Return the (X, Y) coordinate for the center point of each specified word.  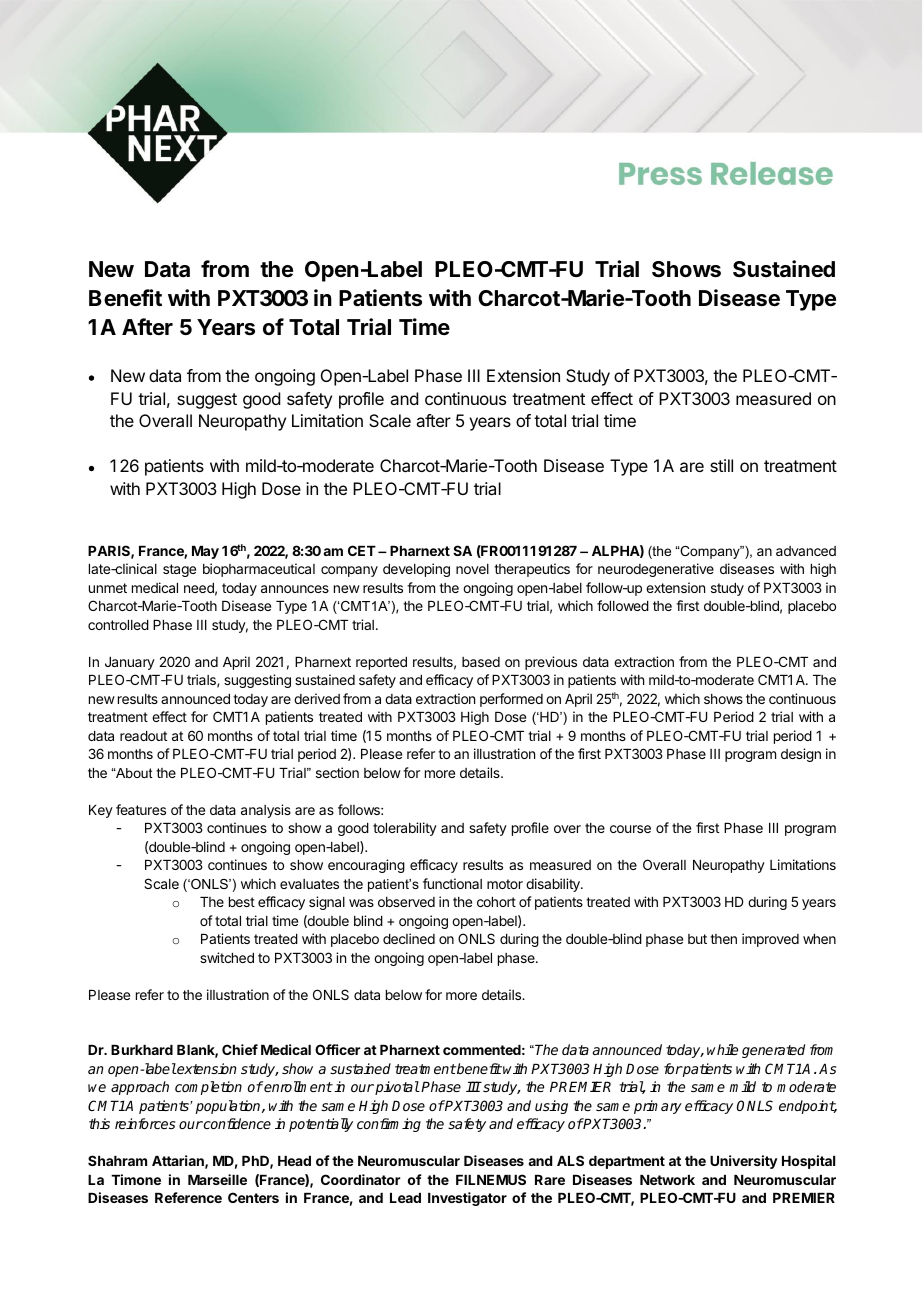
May (205, 552)
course (630, 829)
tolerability (405, 829)
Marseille (217, 1179)
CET (362, 550)
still (721, 465)
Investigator (467, 1199)
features (141, 809)
